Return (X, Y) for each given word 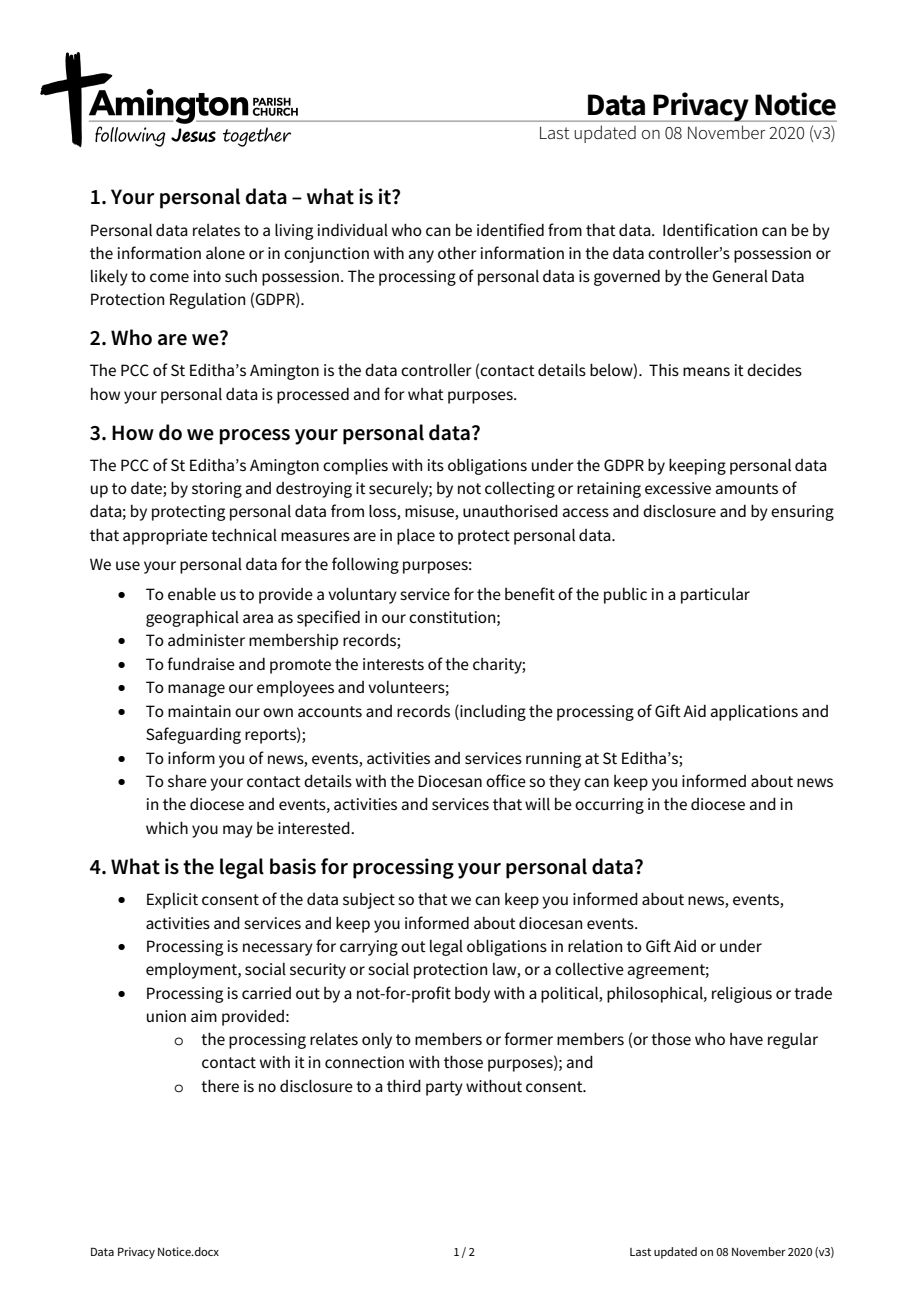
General (740, 276)
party (444, 1088)
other (457, 252)
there (220, 1085)
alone (225, 253)
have (746, 1039)
